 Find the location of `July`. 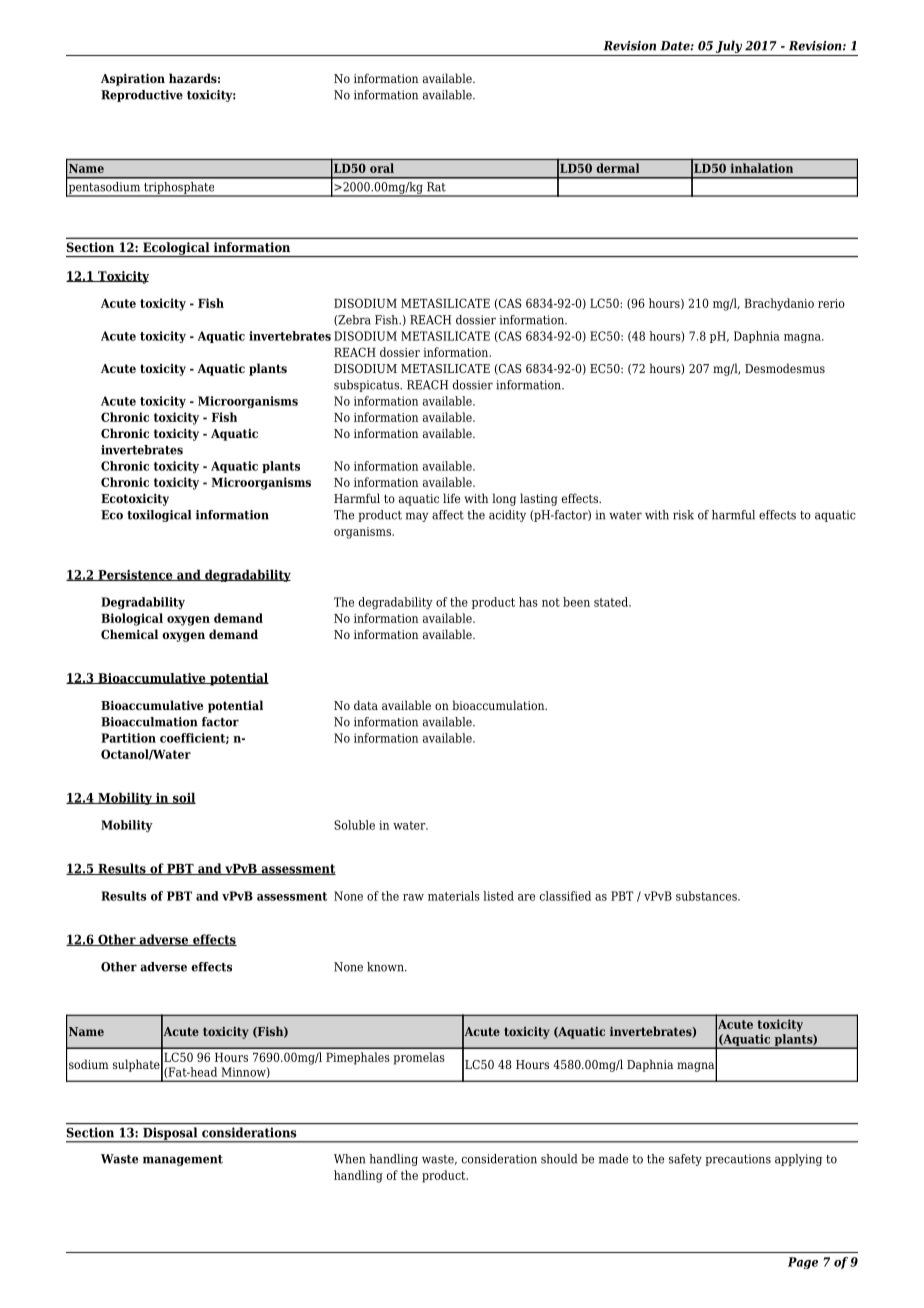

July is located at coordinates (729, 47).
